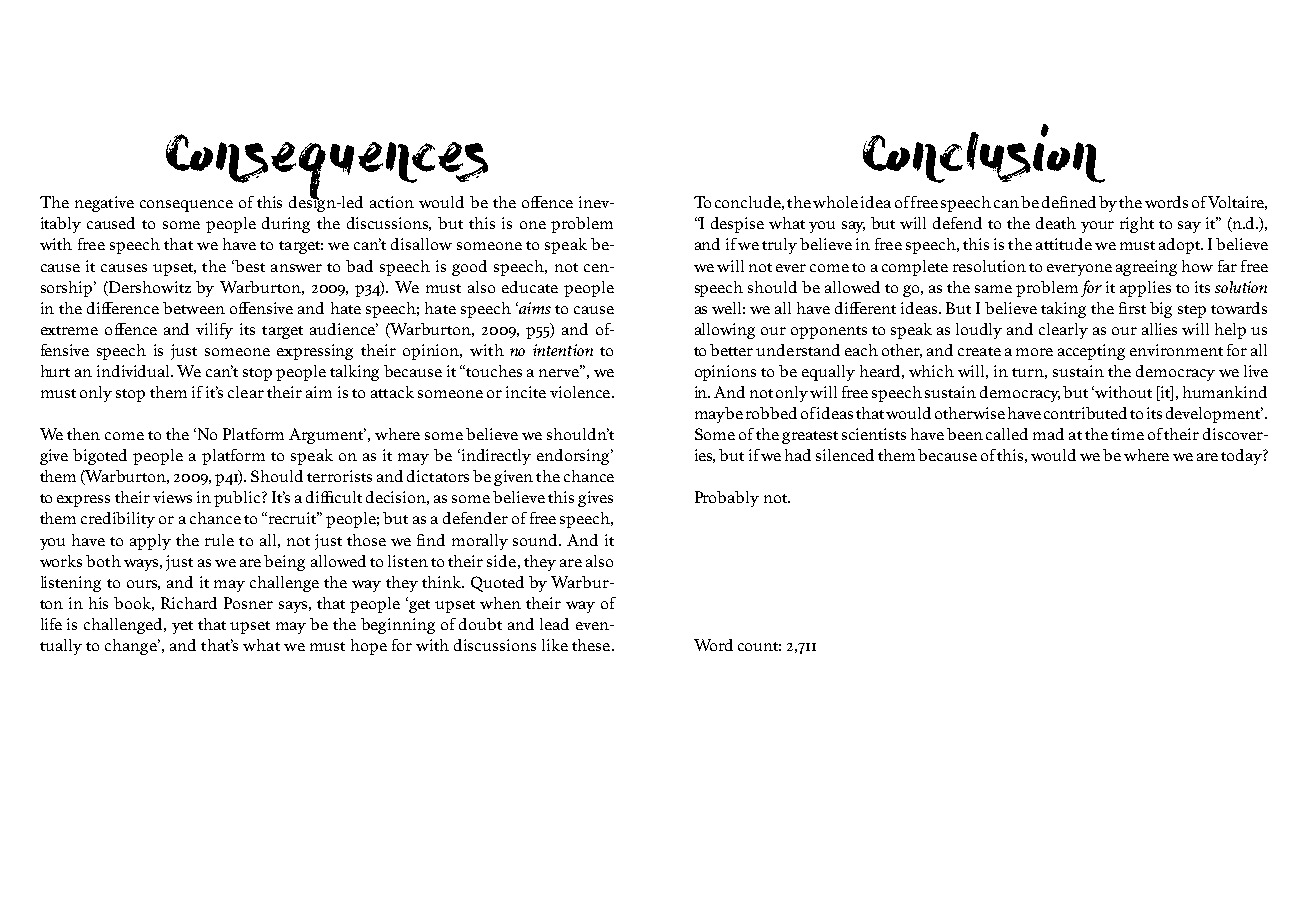 This screenshot has height=924, width=1308. What do you see at coordinates (984, 153) in the screenshot?
I see `Conclusion` at bounding box center [984, 153].
